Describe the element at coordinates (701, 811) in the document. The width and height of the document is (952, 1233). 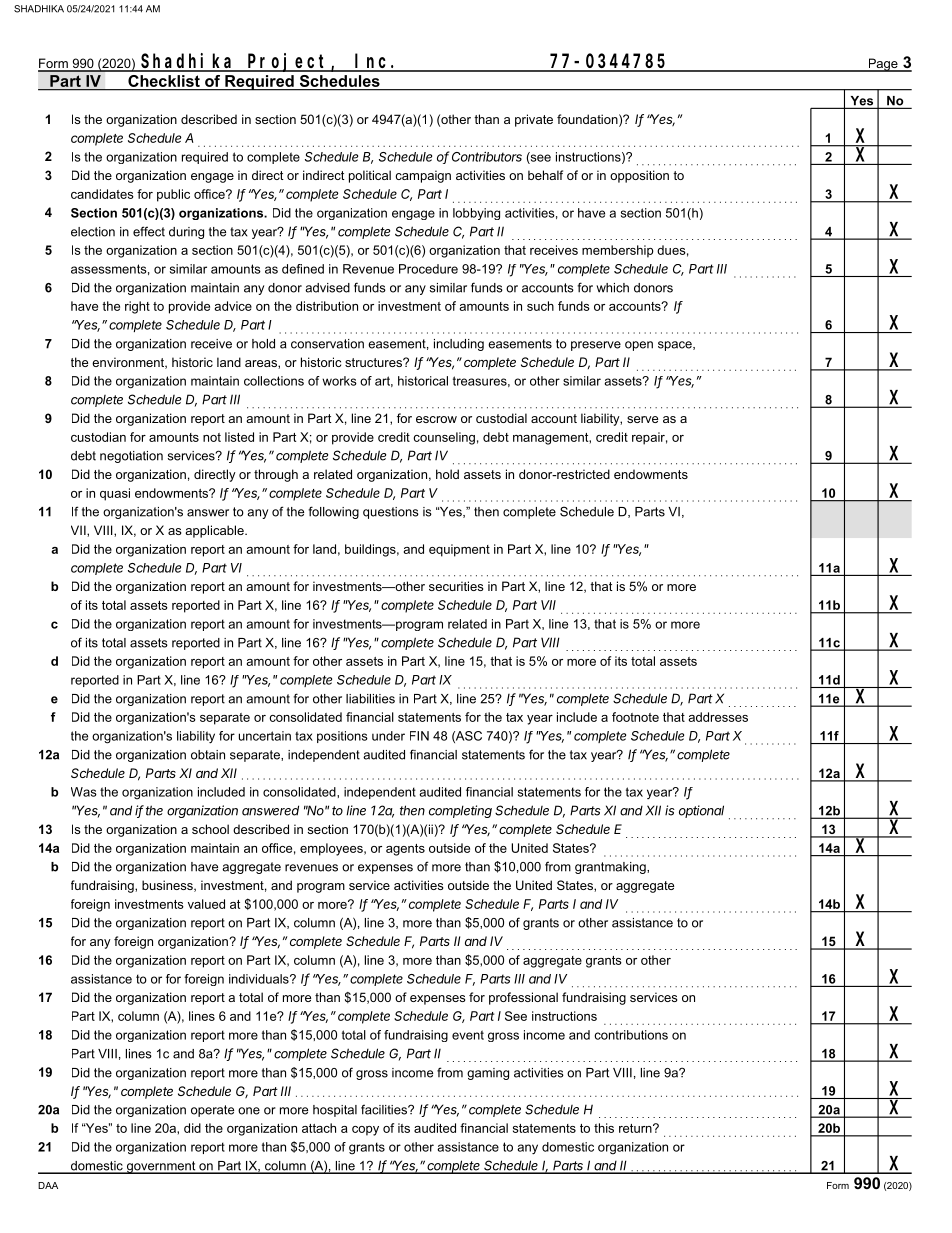
I see `optional` at that location.
